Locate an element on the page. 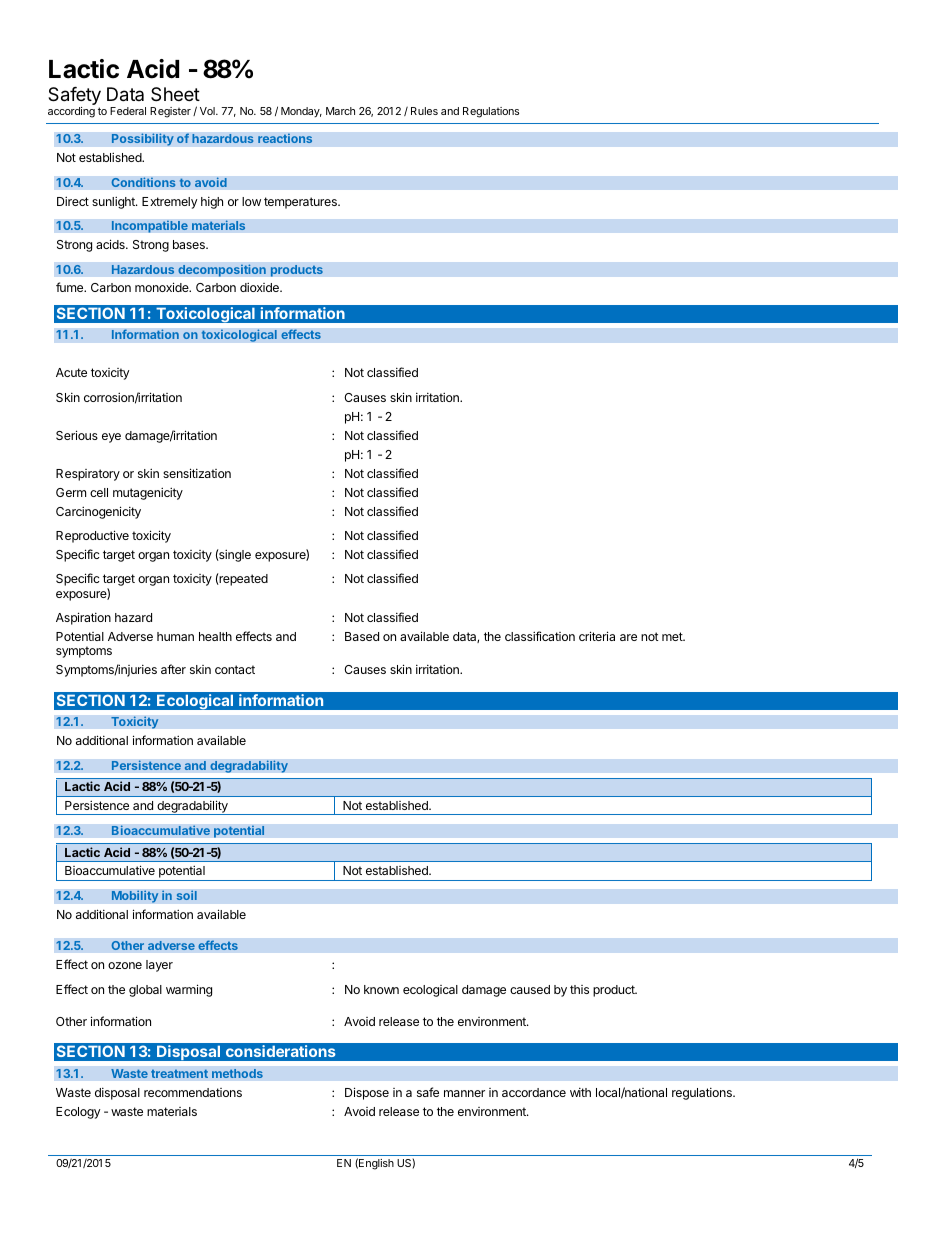 This image has width=952, height=1233. Based is located at coordinates (362, 636).
